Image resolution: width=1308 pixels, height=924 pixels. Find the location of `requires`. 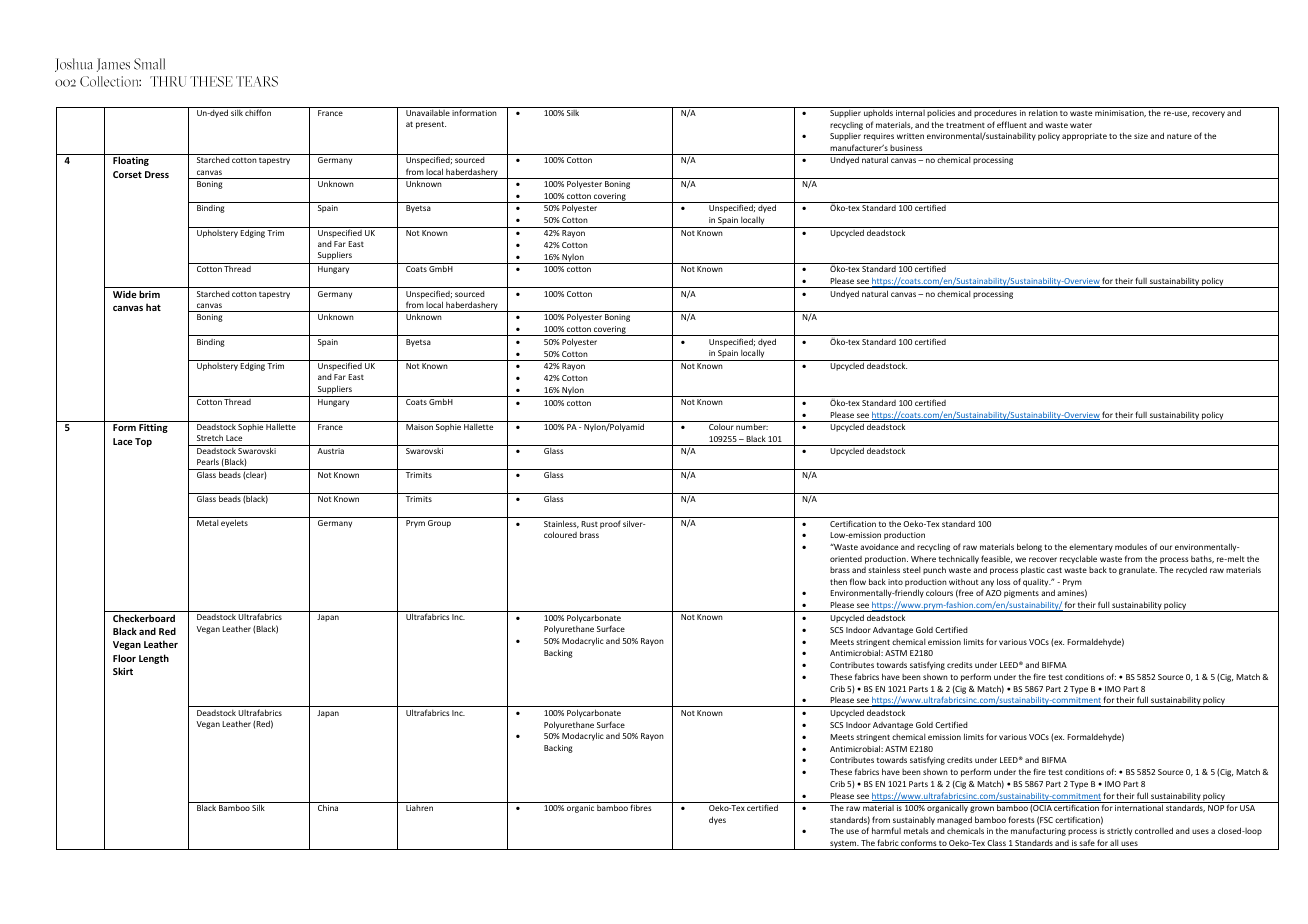

requires is located at coordinates (879, 137).
